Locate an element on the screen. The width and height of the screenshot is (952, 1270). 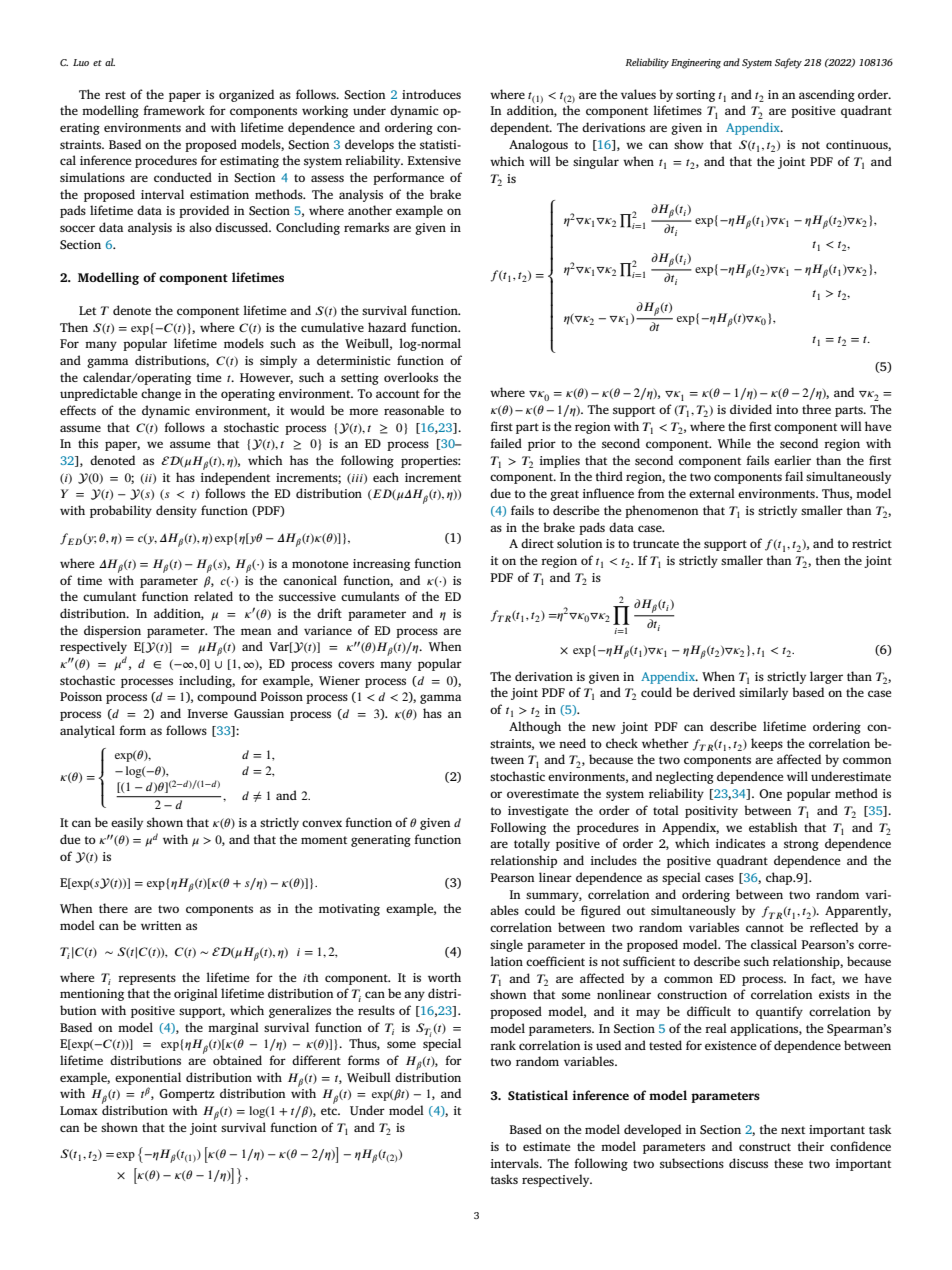
Safety is located at coordinates (788, 63).
